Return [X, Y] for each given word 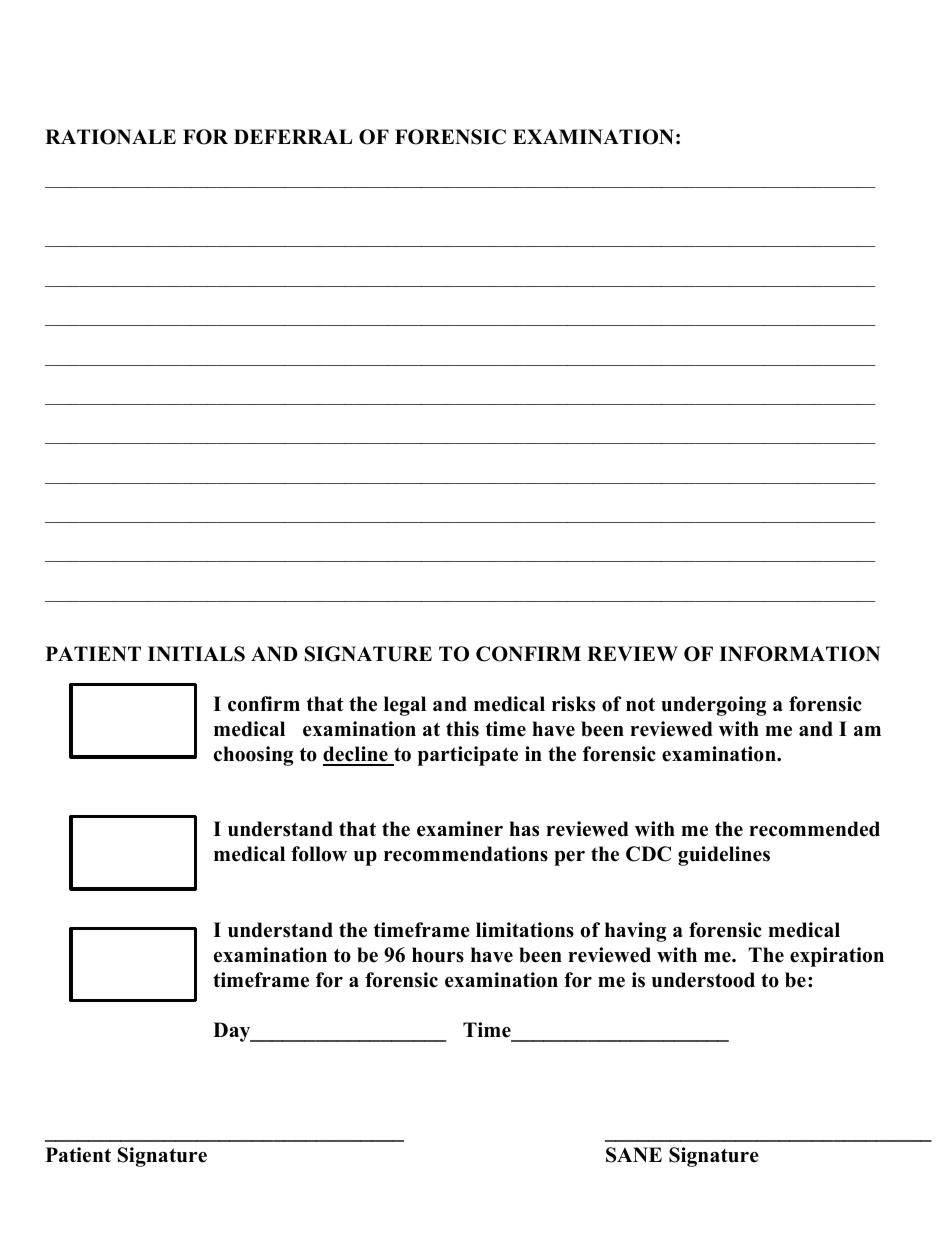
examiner [460, 829]
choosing [253, 756]
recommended [814, 829]
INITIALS [196, 654]
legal [405, 706]
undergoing [713, 706]
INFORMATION [799, 654]
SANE [634, 1155]
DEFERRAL [293, 136]
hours [438, 955]
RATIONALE [110, 137]
